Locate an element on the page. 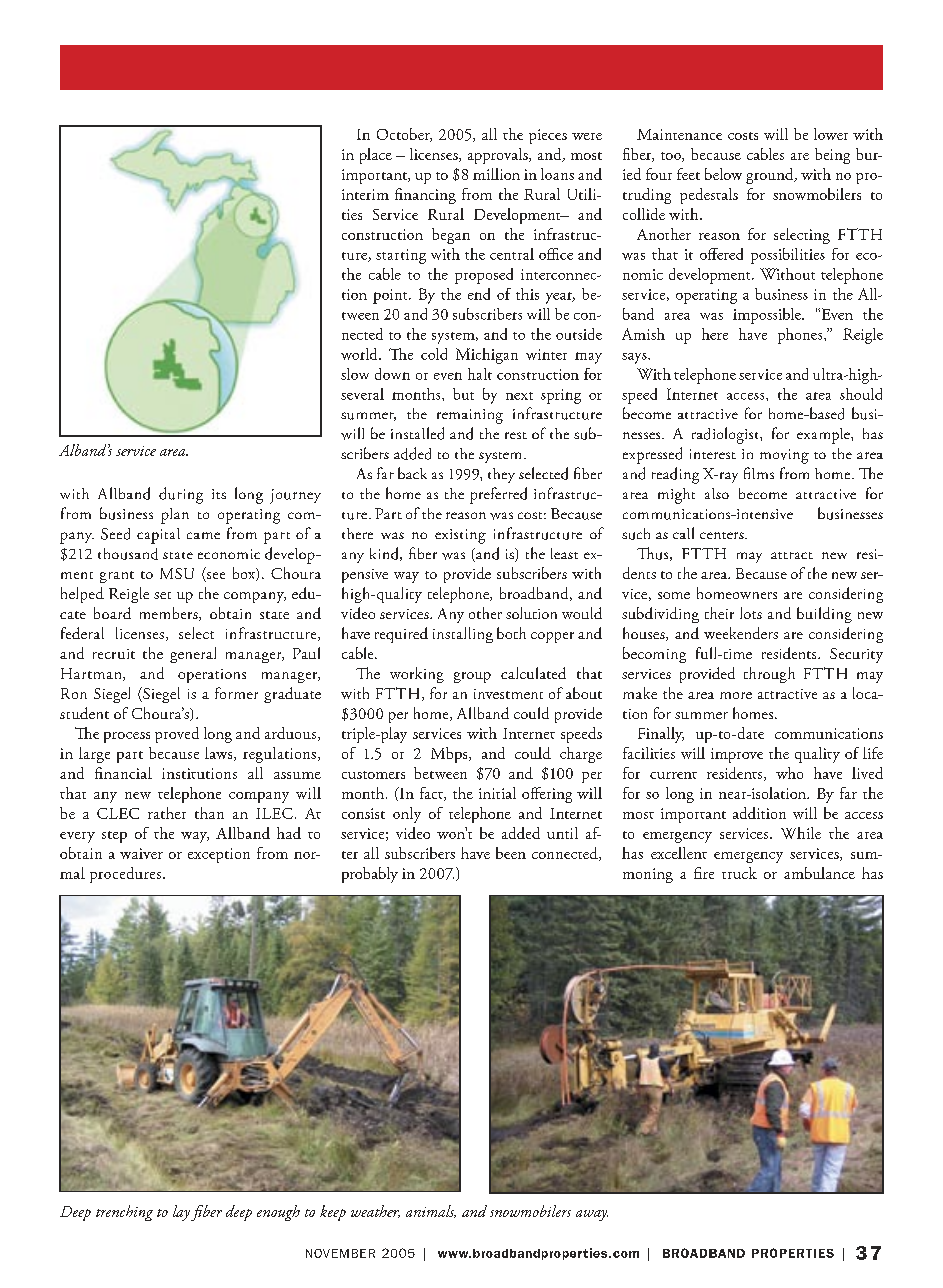 This image has height=1288, width=943. interim is located at coordinates (365, 194).
